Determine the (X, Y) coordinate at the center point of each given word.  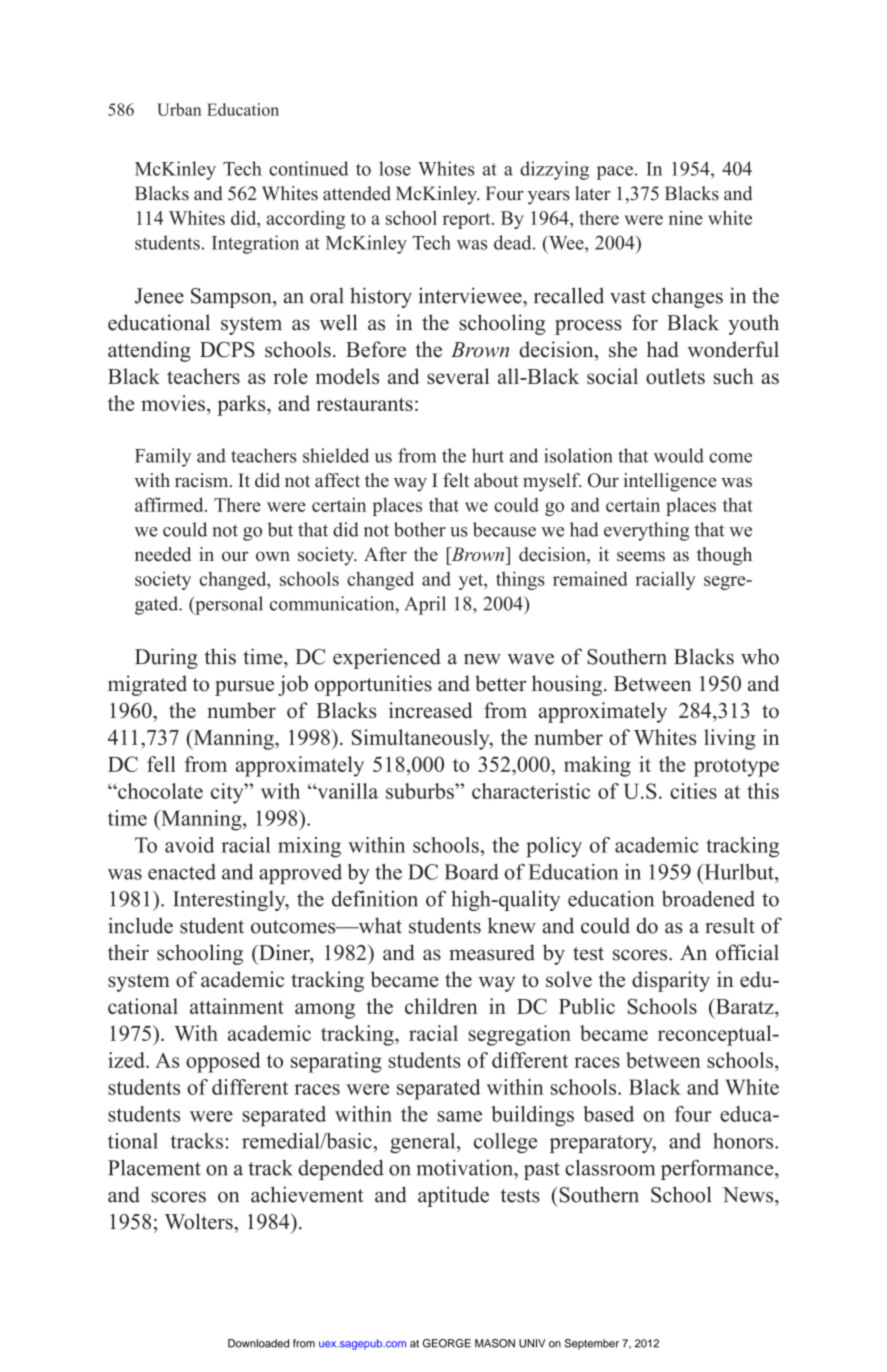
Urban (179, 109)
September (592, 1344)
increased (430, 710)
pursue (244, 688)
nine (685, 217)
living (729, 739)
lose (395, 168)
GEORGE (447, 1343)
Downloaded (258, 1343)
